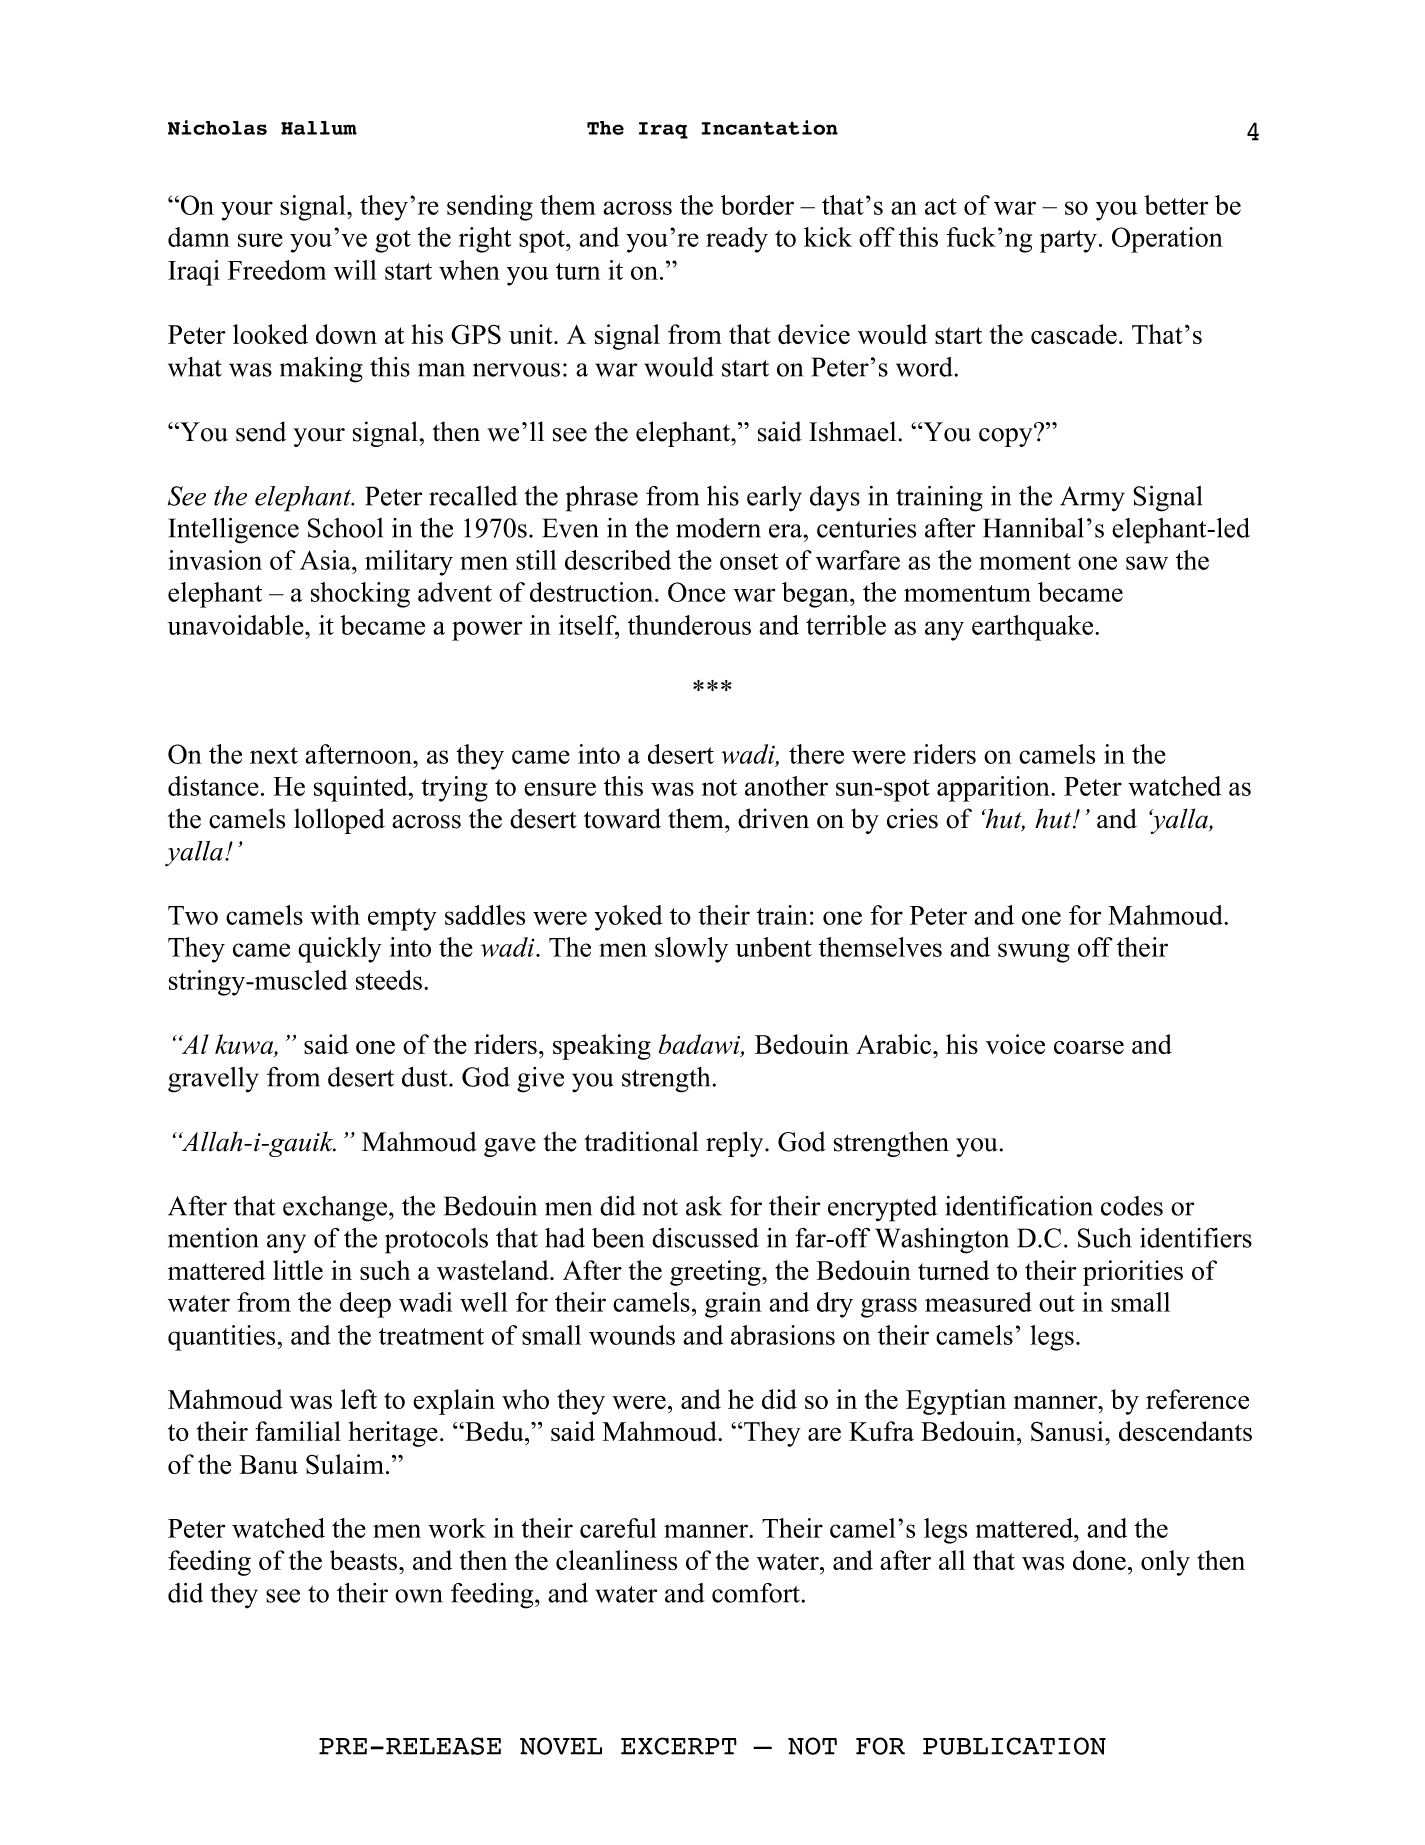 This screenshot has height=1845, width=1425. What do you see at coordinates (1070, 241) in the screenshot?
I see `party` at bounding box center [1070, 241].
